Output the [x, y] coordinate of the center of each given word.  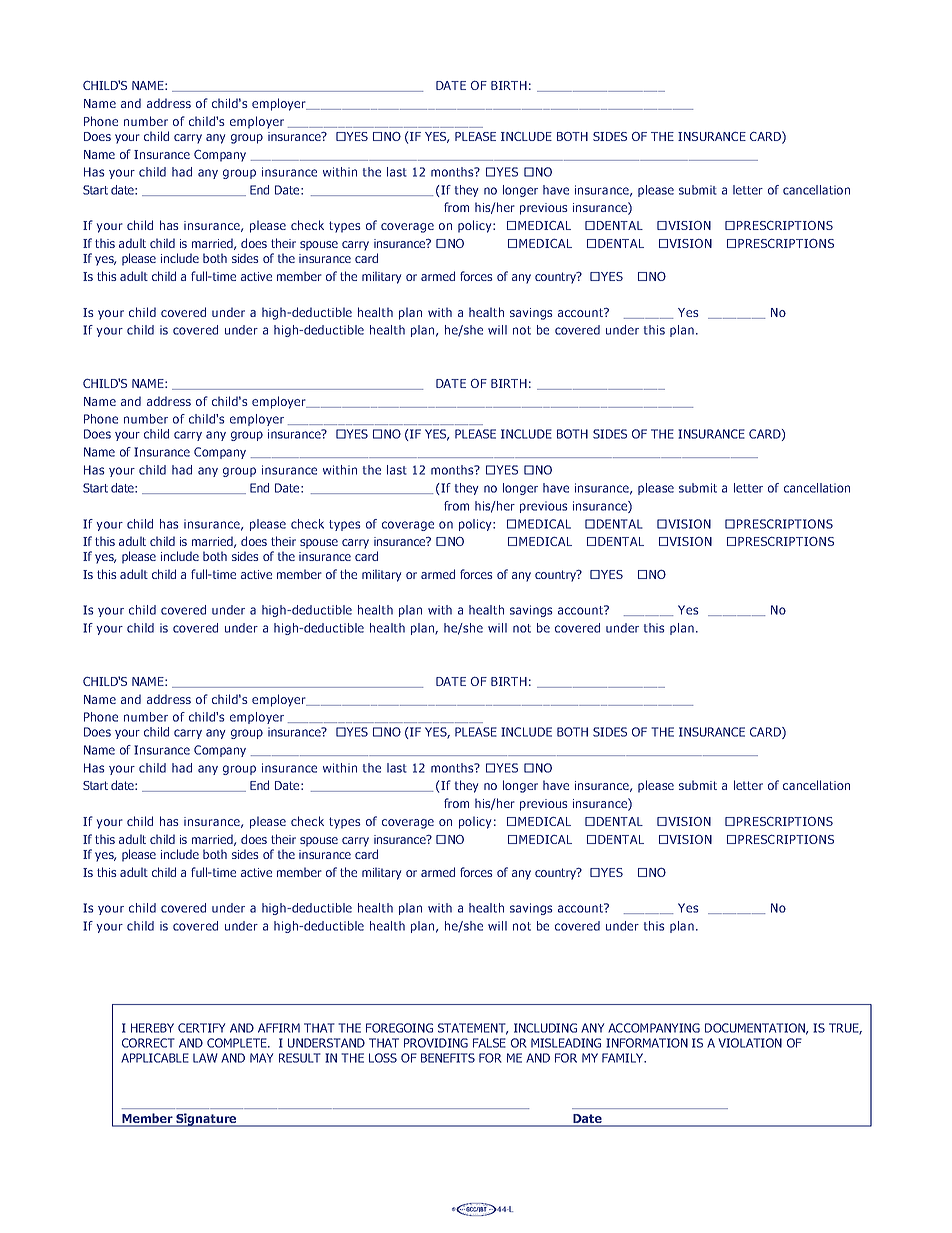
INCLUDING [545, 1028]
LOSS [383, 1058]
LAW [205, 1058]
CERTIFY [201, 1028]
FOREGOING [399, 1028]
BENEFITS [448, 1058]
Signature [206, 1120]
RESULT [300, 1058]
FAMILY [624, 1058]
